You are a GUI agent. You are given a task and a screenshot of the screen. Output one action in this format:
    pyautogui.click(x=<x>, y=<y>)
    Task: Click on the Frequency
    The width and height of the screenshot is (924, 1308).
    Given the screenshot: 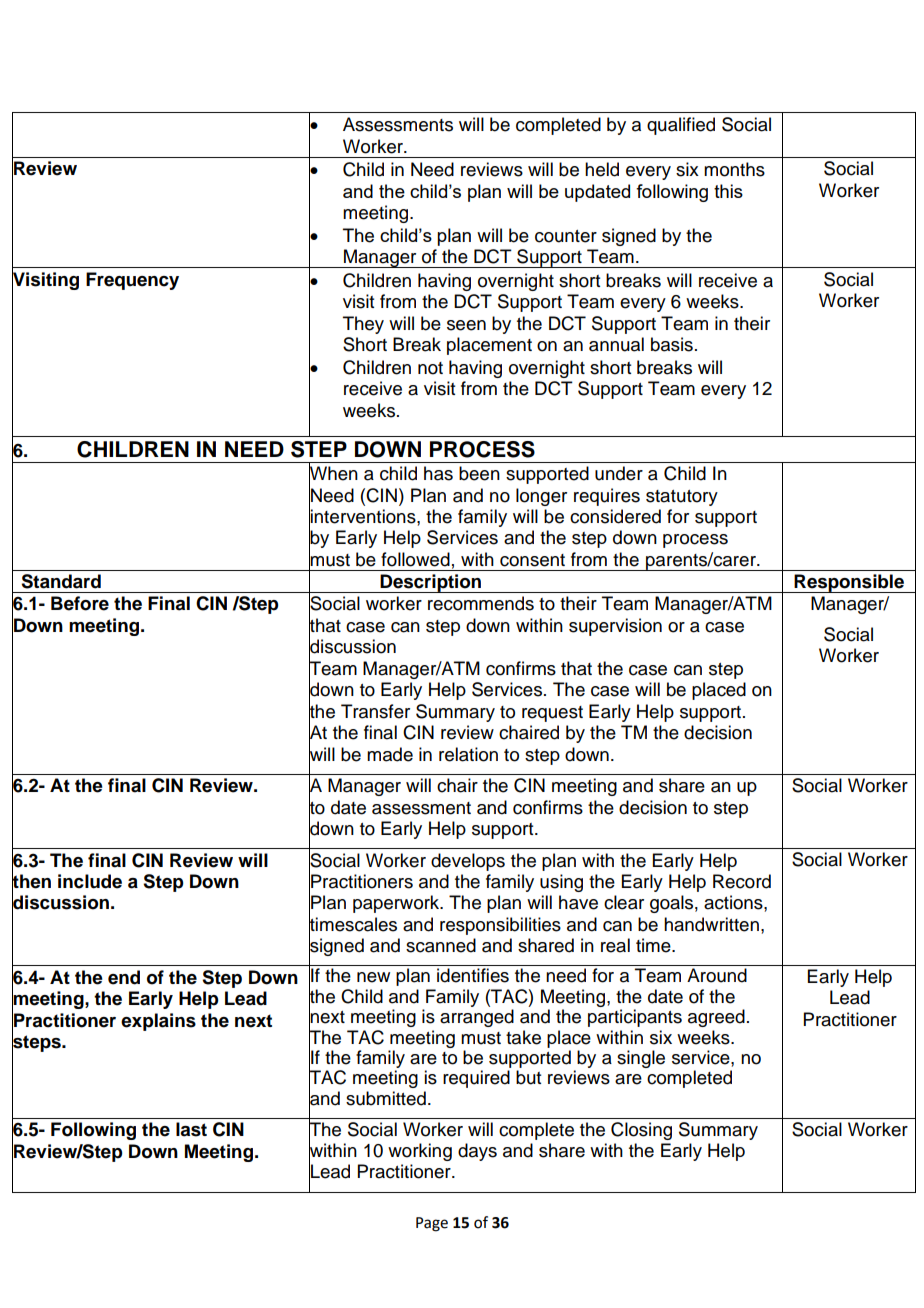 What is the action you would take?
    pyautogui.click(x=132, y=281)
